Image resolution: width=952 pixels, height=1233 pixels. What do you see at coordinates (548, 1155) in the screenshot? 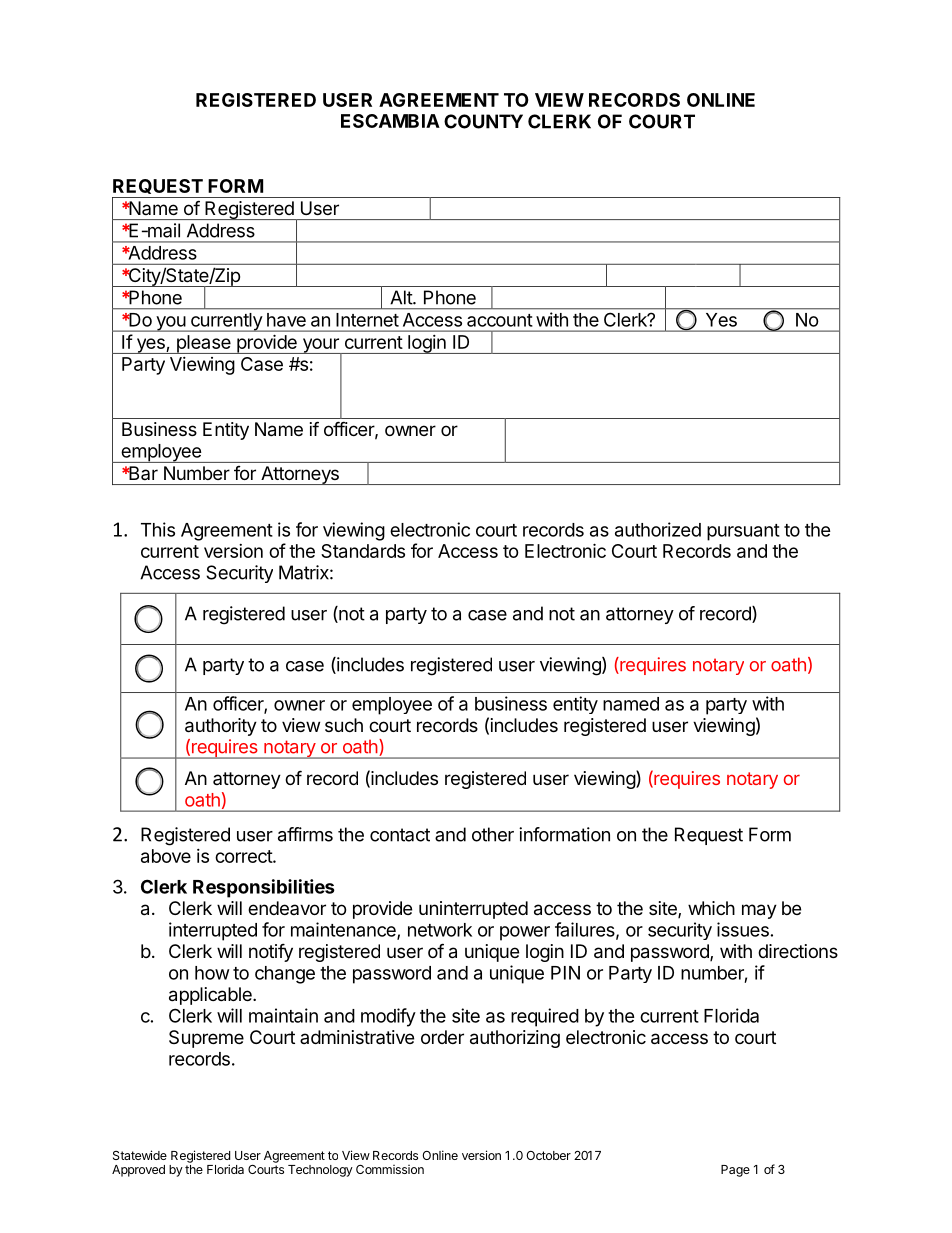
I see `October` at bounding box center [548, 1155].
